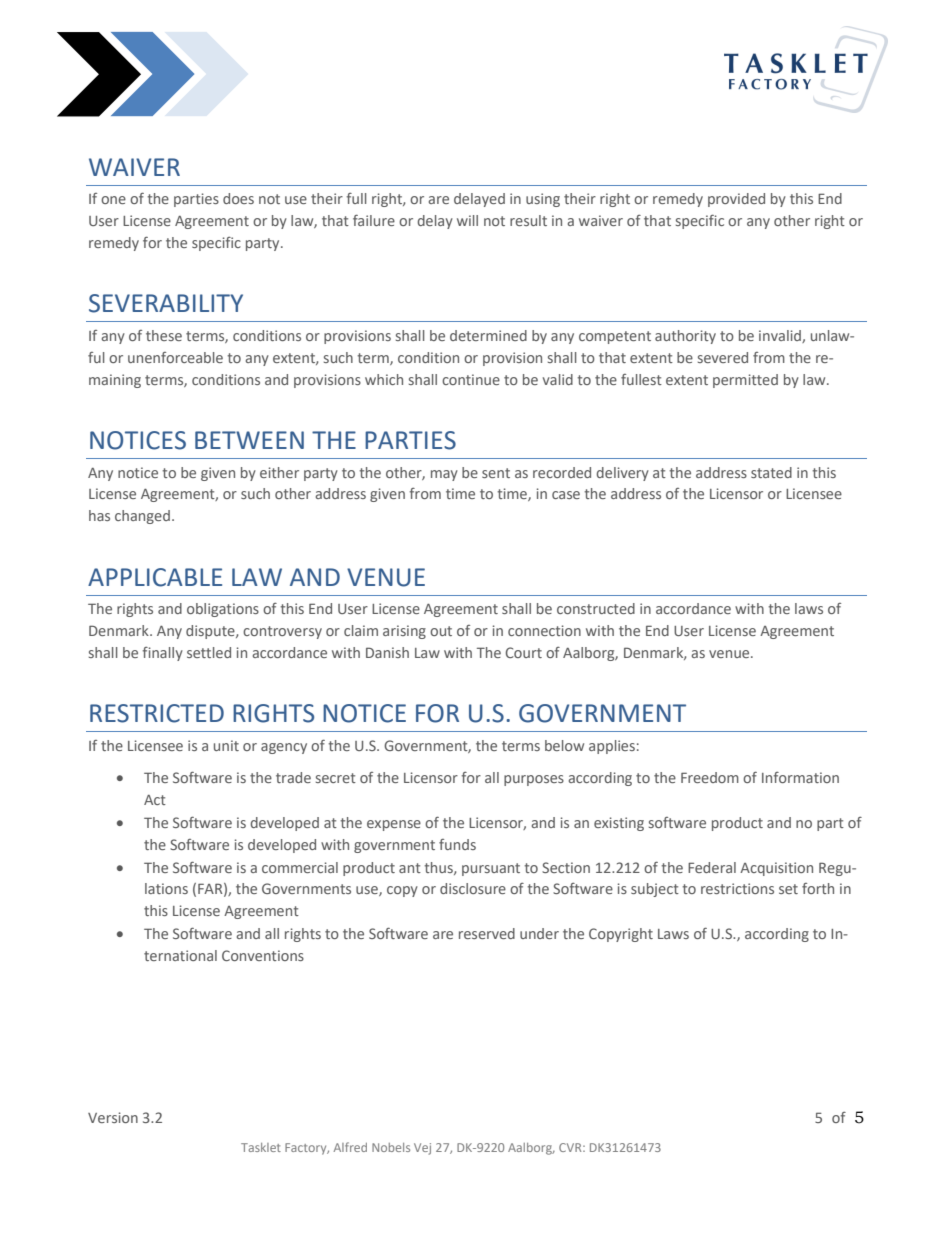 Image resolution: width=952 pixels, height=1233 pixels. Describe the element at coordinates (471, 379) in the screenshot. I see `continue` at that location.
